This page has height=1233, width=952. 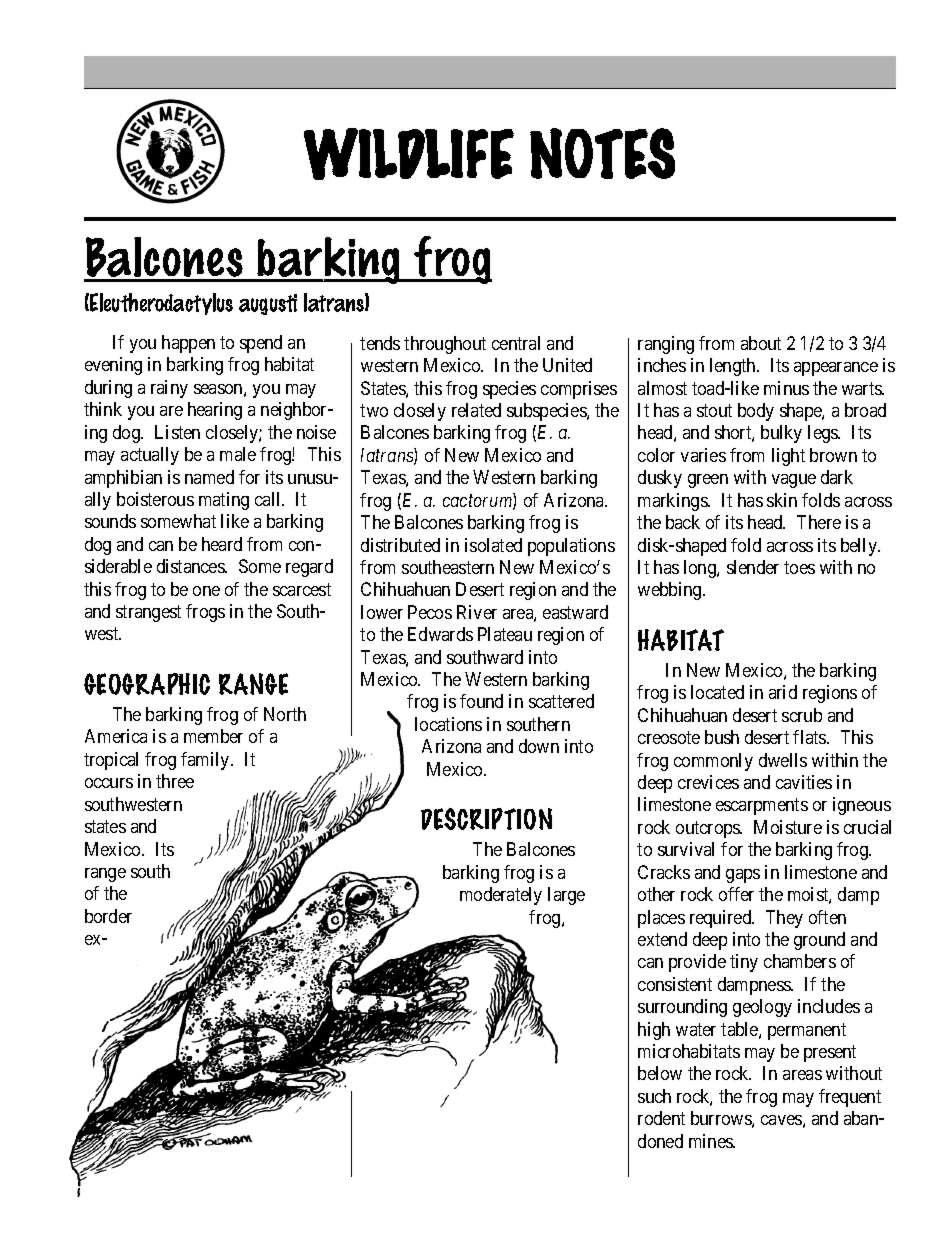 What do you see at coordinates (448, 724) in the page?
I see `locations` at bounding box center [448, 724].
